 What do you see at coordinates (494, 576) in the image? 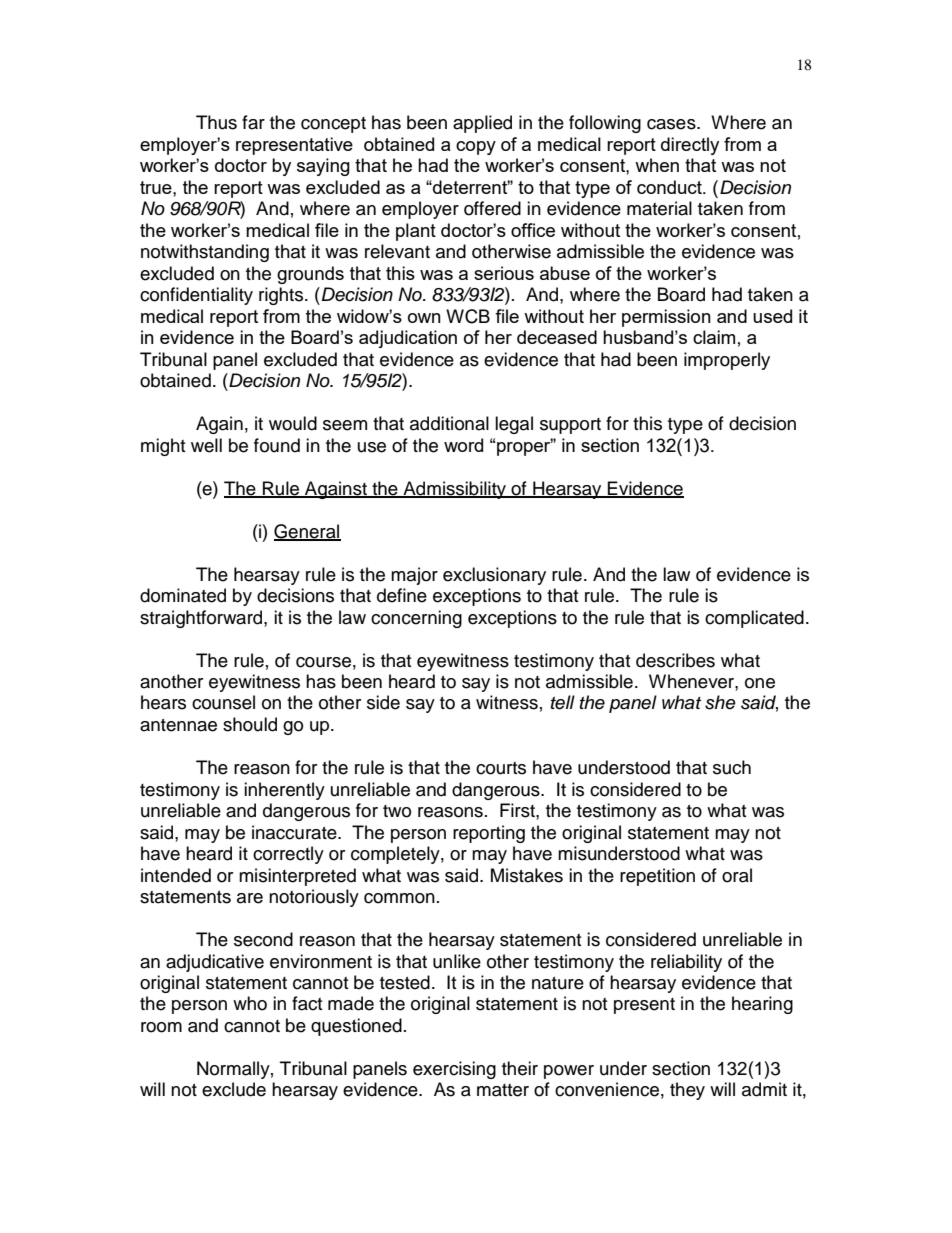
I see `exclusionary` at bounding box center [494, 576].
